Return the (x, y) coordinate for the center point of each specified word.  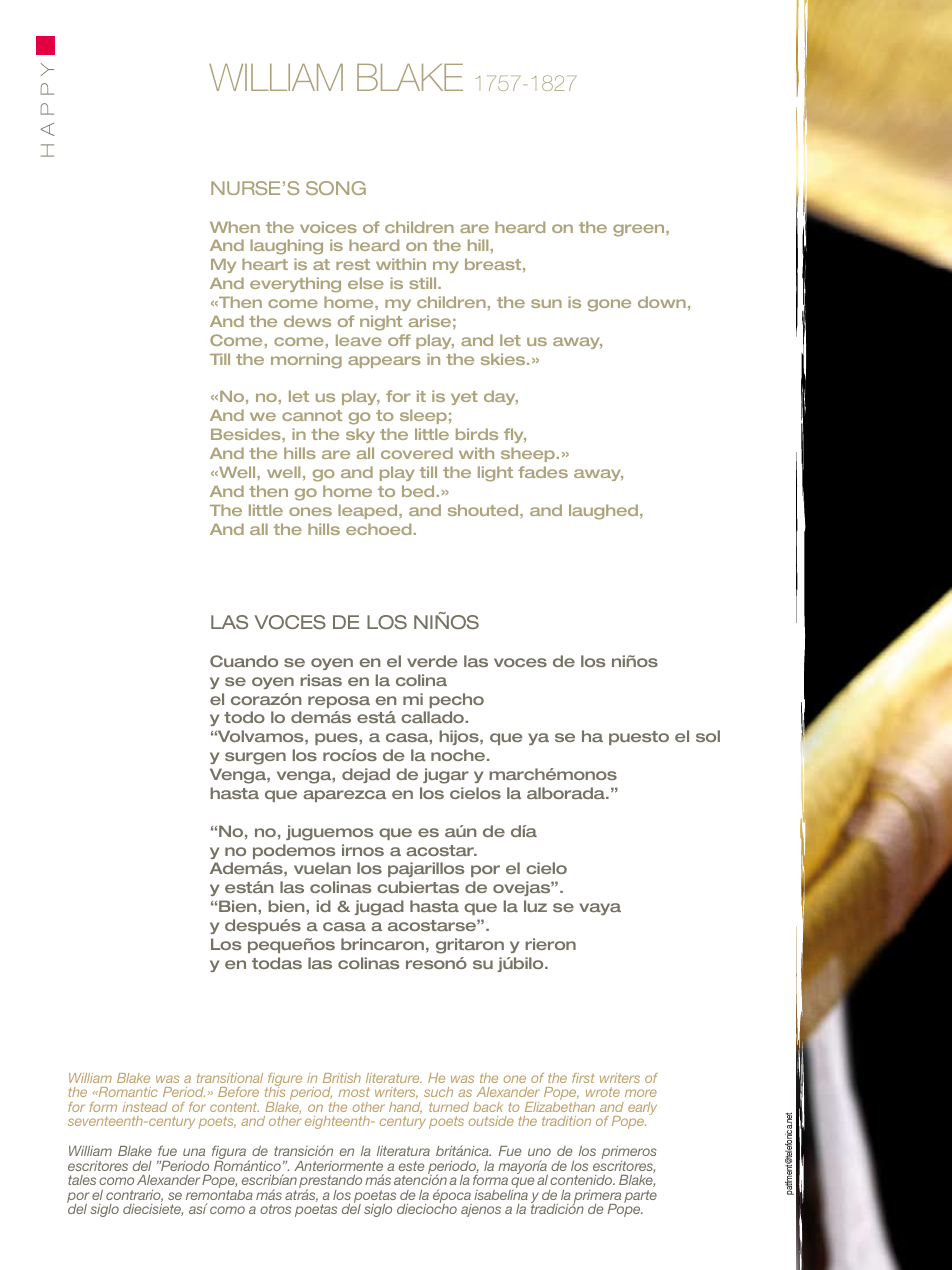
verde (432, 661)
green (640, 230)
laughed (603, 512)
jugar (446, 776)
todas (277, 963)
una (194, 1152)
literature (394, 1078)
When (235, 227)
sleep (423, 416)
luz (535, 906)
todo (244, 717)
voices (328, 227)
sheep (528, 454)
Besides (247, 434)
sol (708, 736)
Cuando (244, 661)
